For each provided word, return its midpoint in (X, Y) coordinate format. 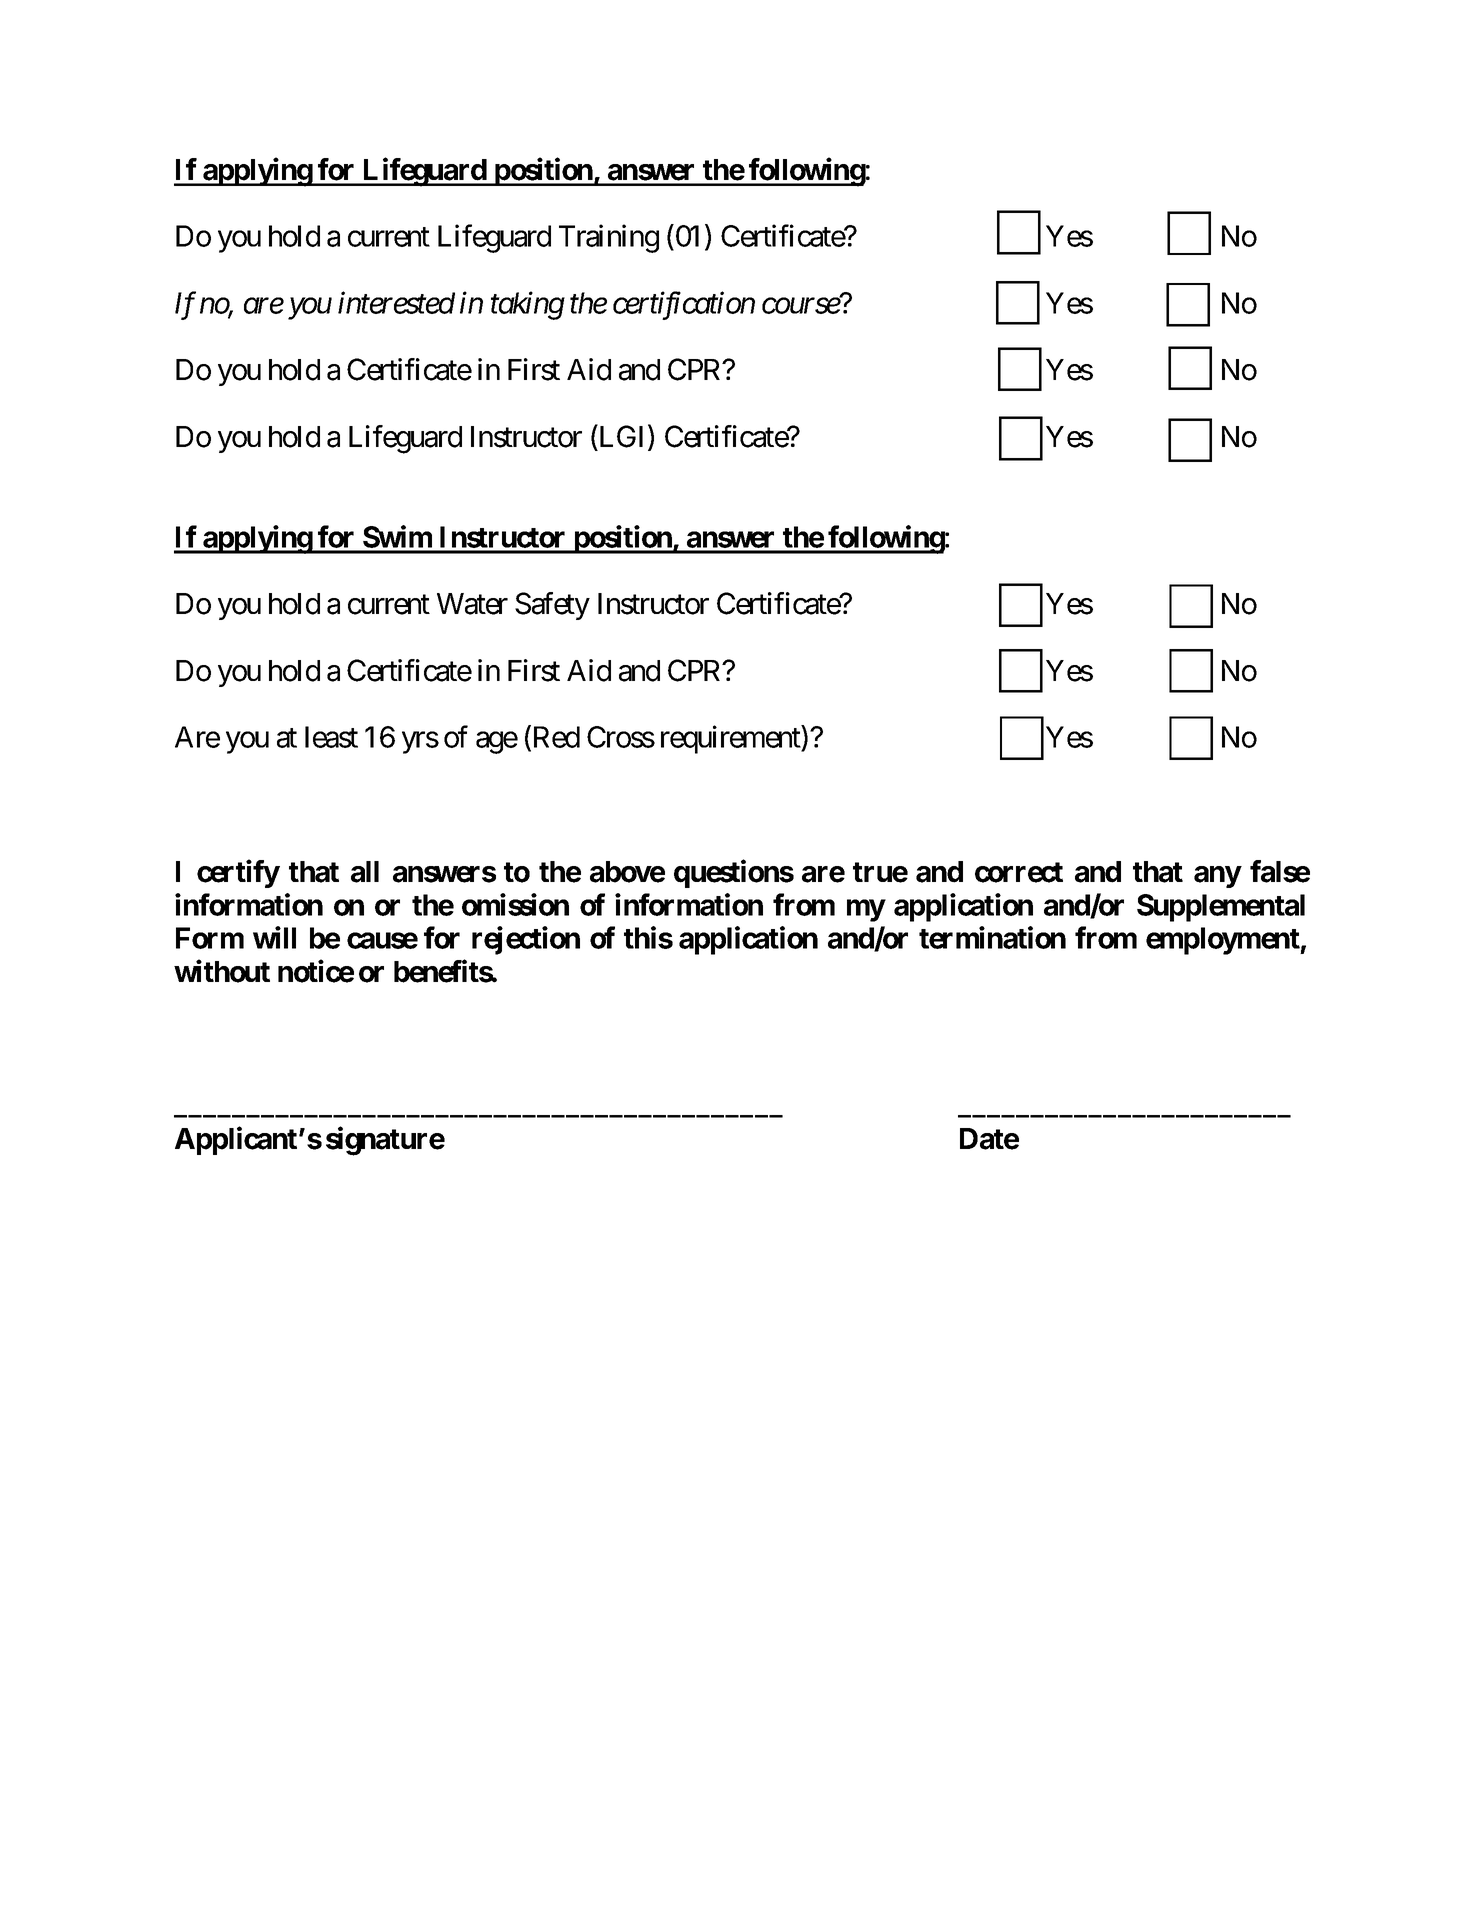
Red (555, 738)
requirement (731, 740)
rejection (526, 940)
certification (684, 306)
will (274, 937)
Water (472, 604)
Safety (552, 606)
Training (609, 239)
